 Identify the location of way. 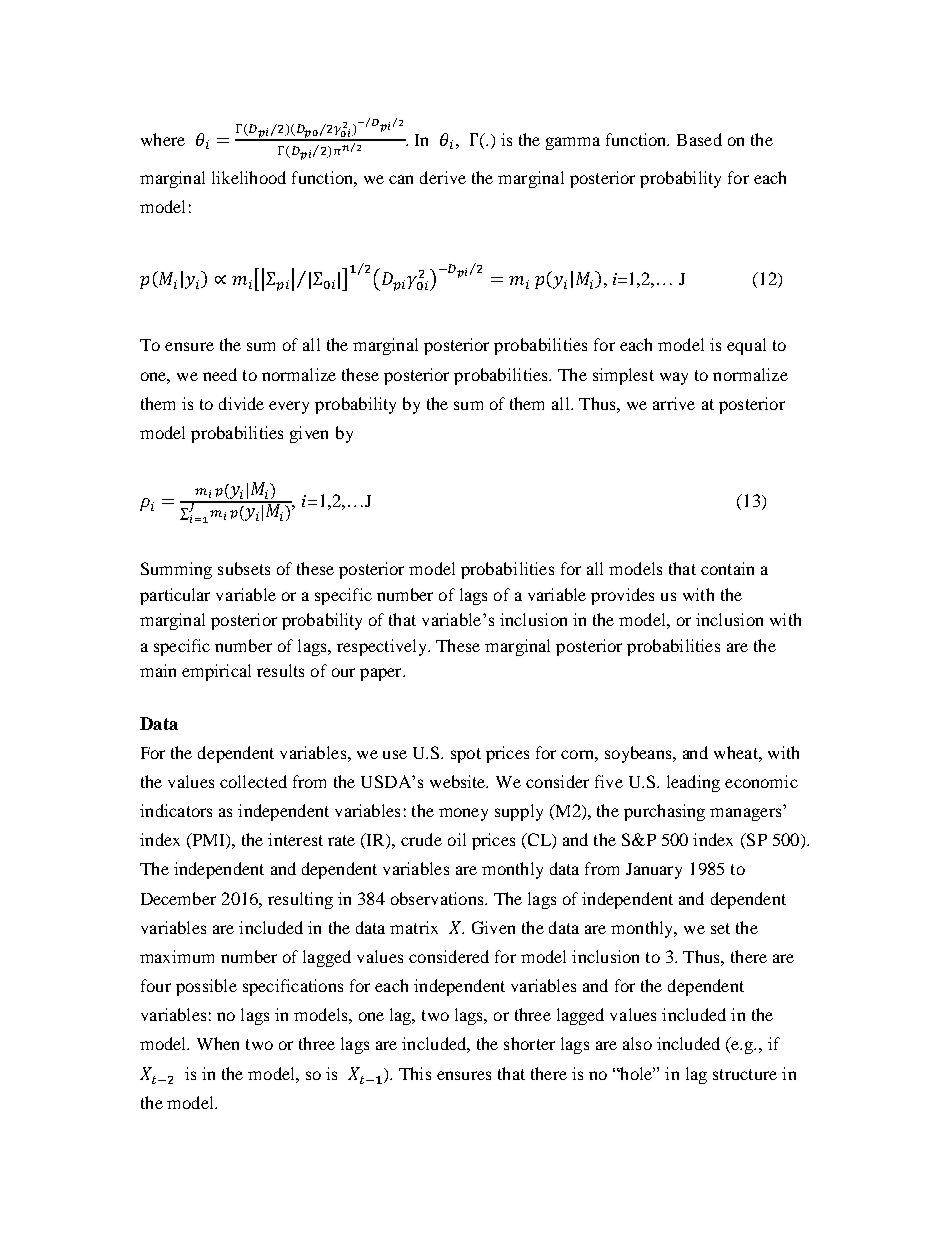
(674, 378).
